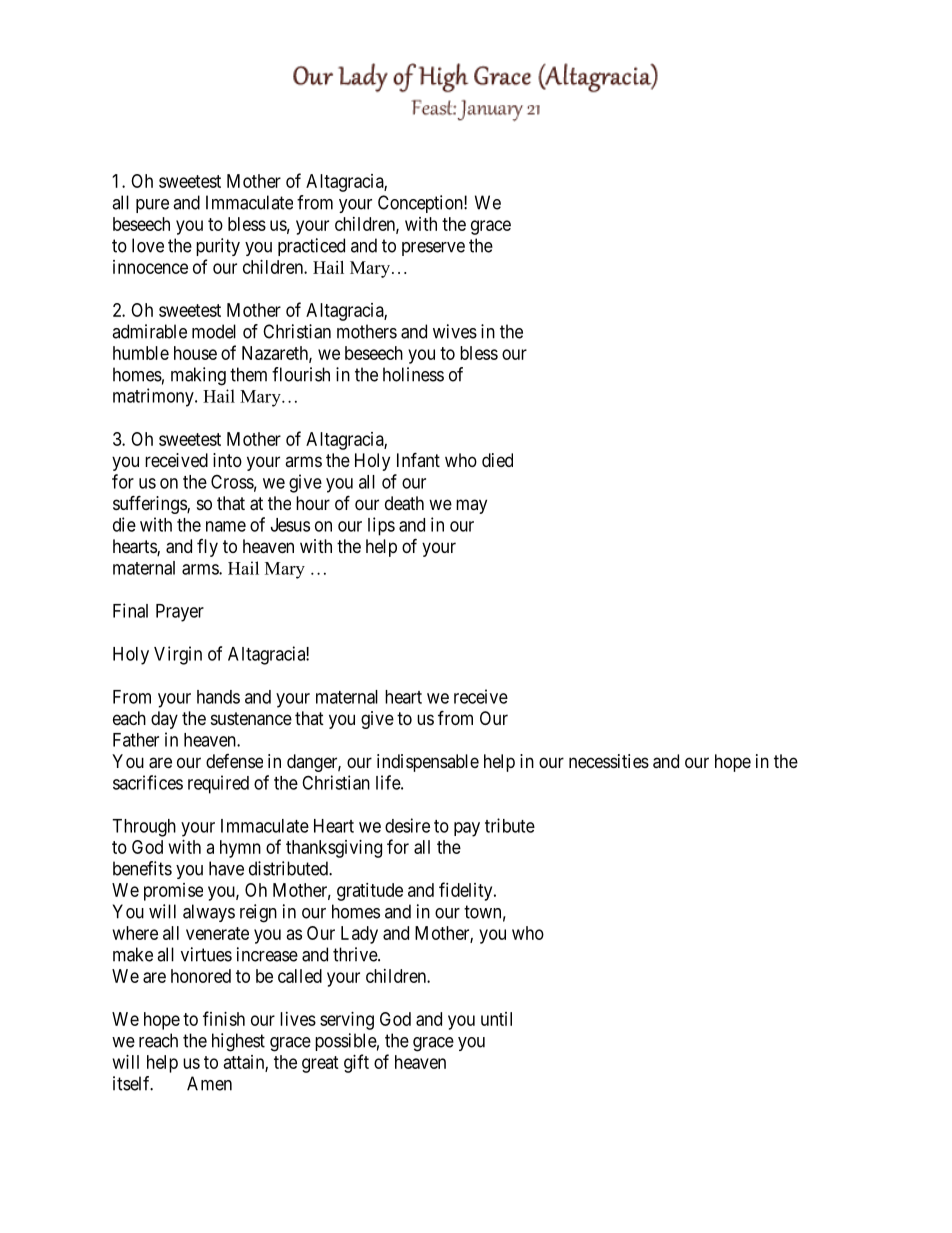 The image size is (952, 1233). I want to click on necessities, so click(609, 761).
